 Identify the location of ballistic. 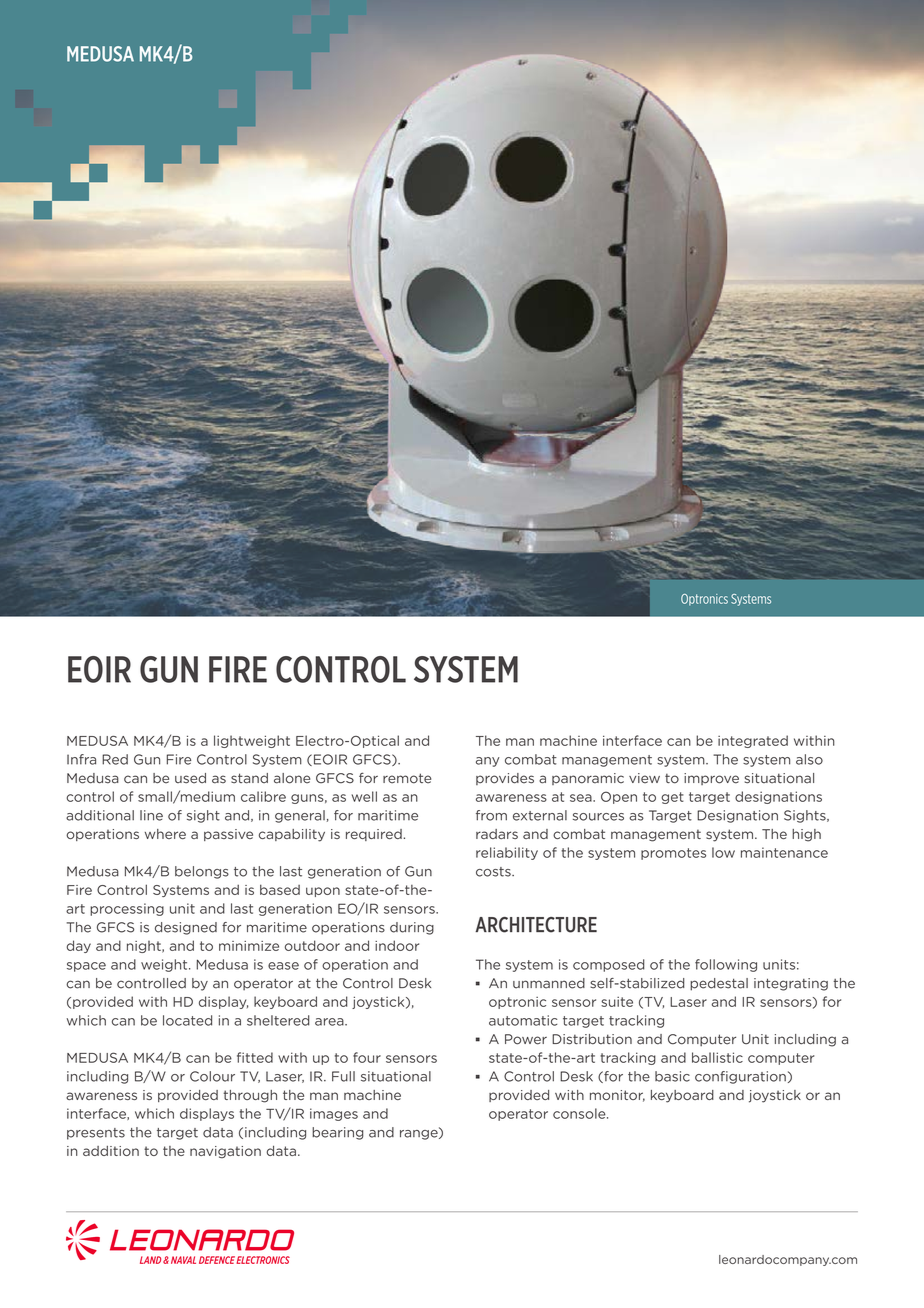
(717, 1057).
